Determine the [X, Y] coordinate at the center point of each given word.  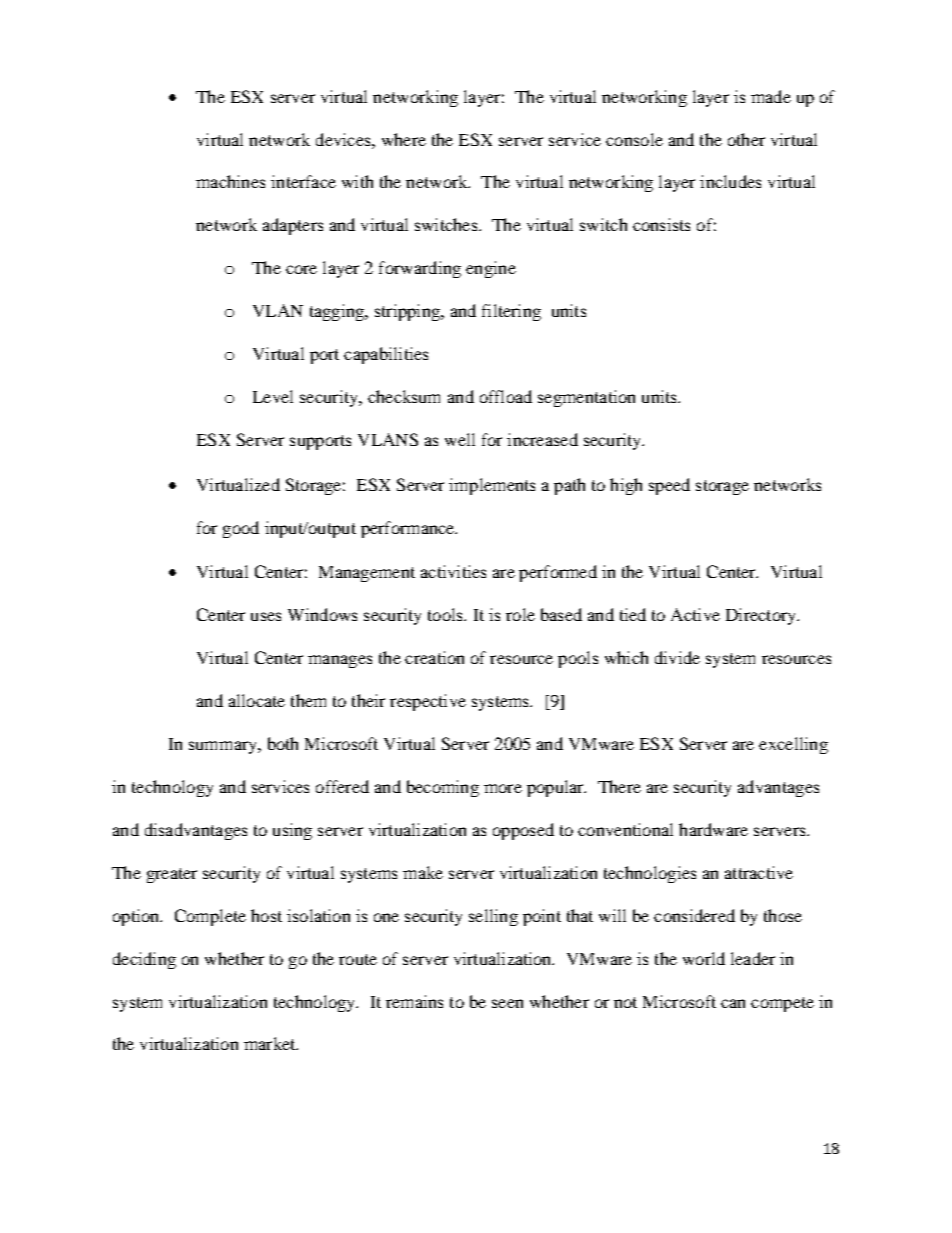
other [746, 139]
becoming [443, 788]
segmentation [586, 398]
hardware [713, 829]
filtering [511, 312]
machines [230, 181]
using [292, 831]
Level [273, 396]
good [241, 529]
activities [453, 571]
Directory [762, 616]
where [404, 139]
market [271, 1043]
